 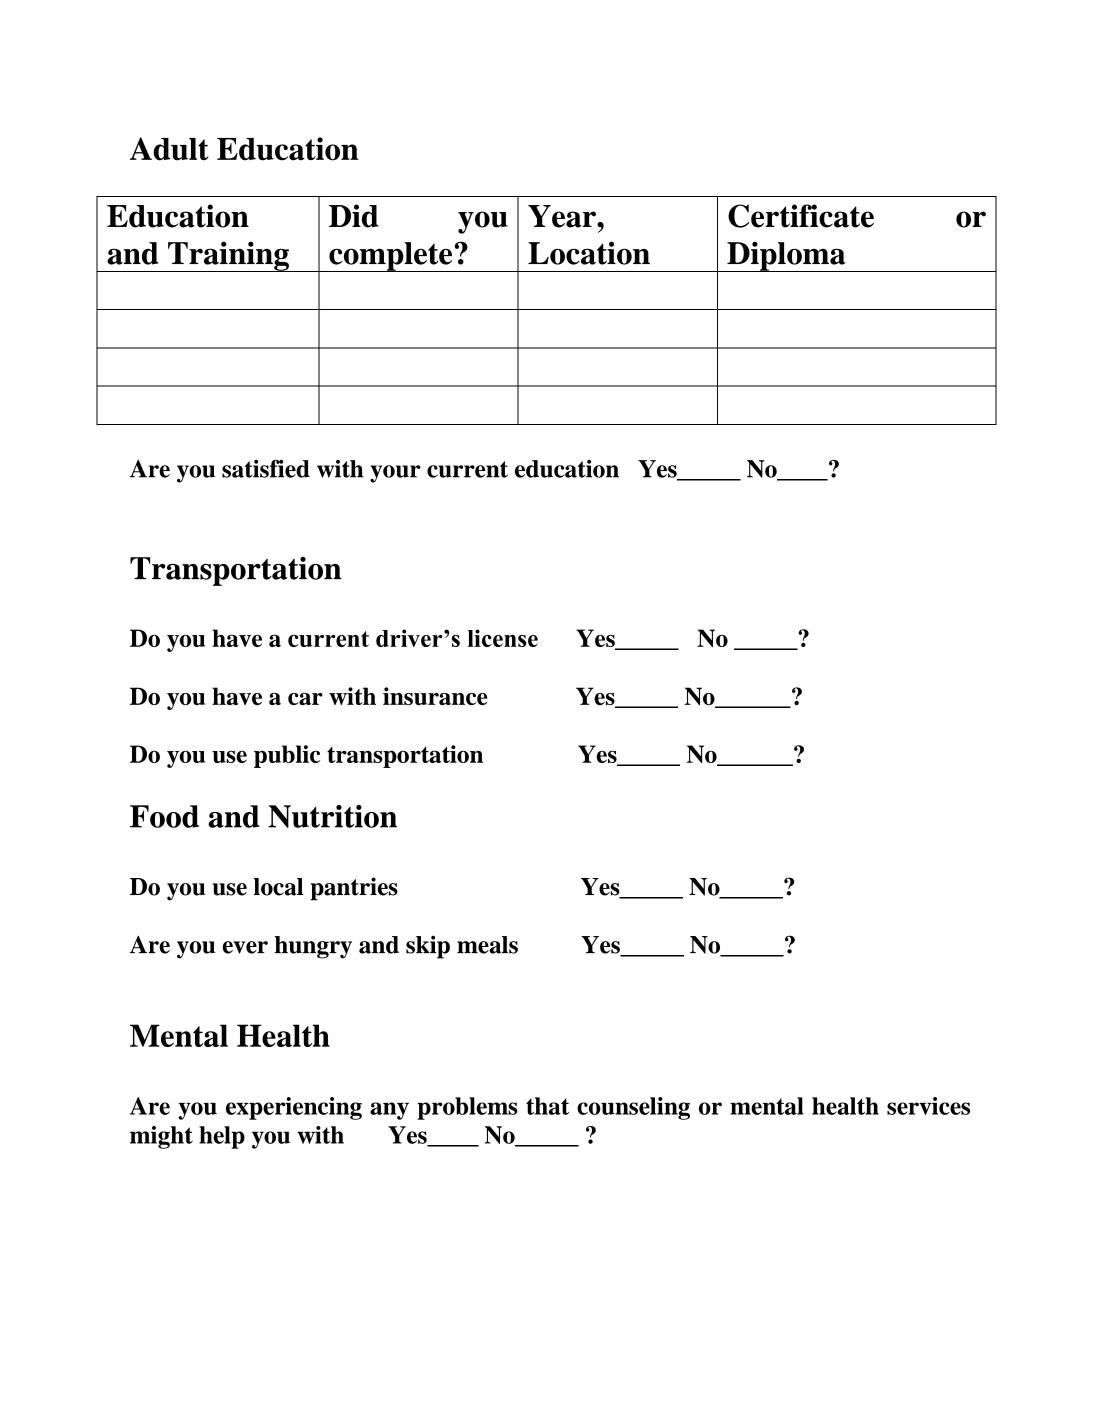 What do you see at coordinates (287, 756) in the screenshot?
I see `public` at bounding box center [287, 756].
